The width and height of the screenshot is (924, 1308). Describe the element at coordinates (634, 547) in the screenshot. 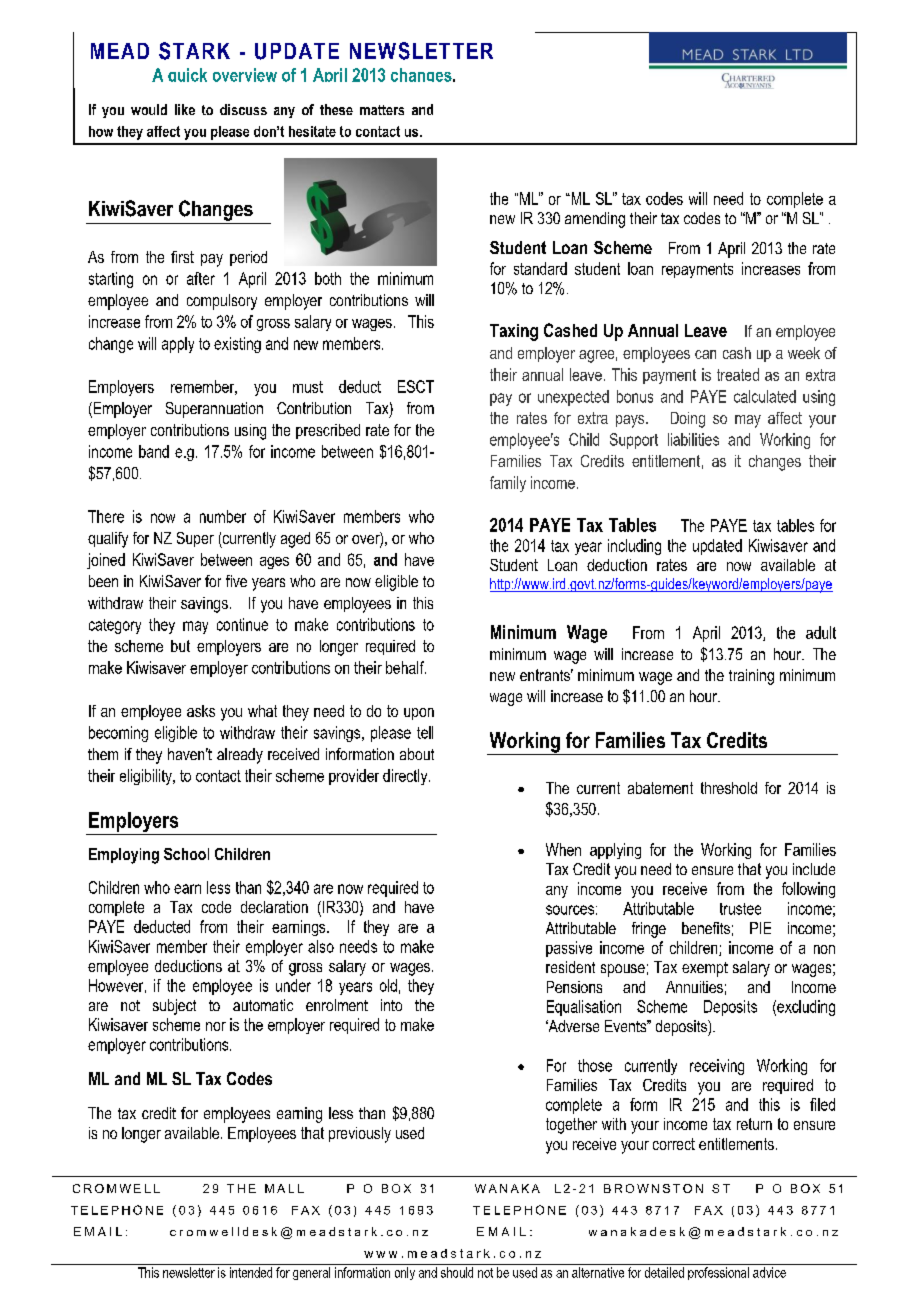

I see `including` at that location.
